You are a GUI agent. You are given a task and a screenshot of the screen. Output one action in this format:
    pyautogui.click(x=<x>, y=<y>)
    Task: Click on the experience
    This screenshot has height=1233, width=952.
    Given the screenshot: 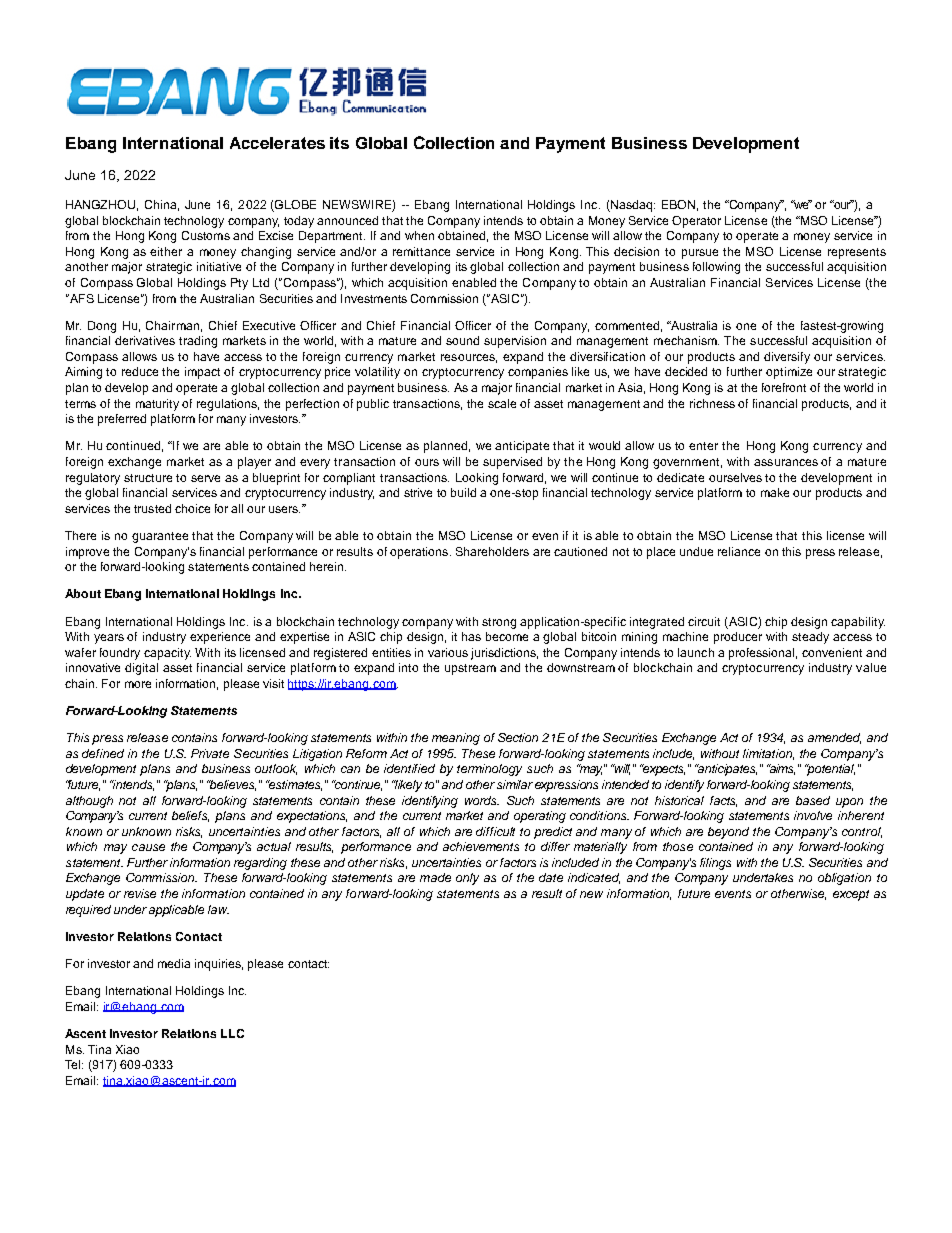 What is the action you would take?
    pyautogui.click(x=220, y=638)
